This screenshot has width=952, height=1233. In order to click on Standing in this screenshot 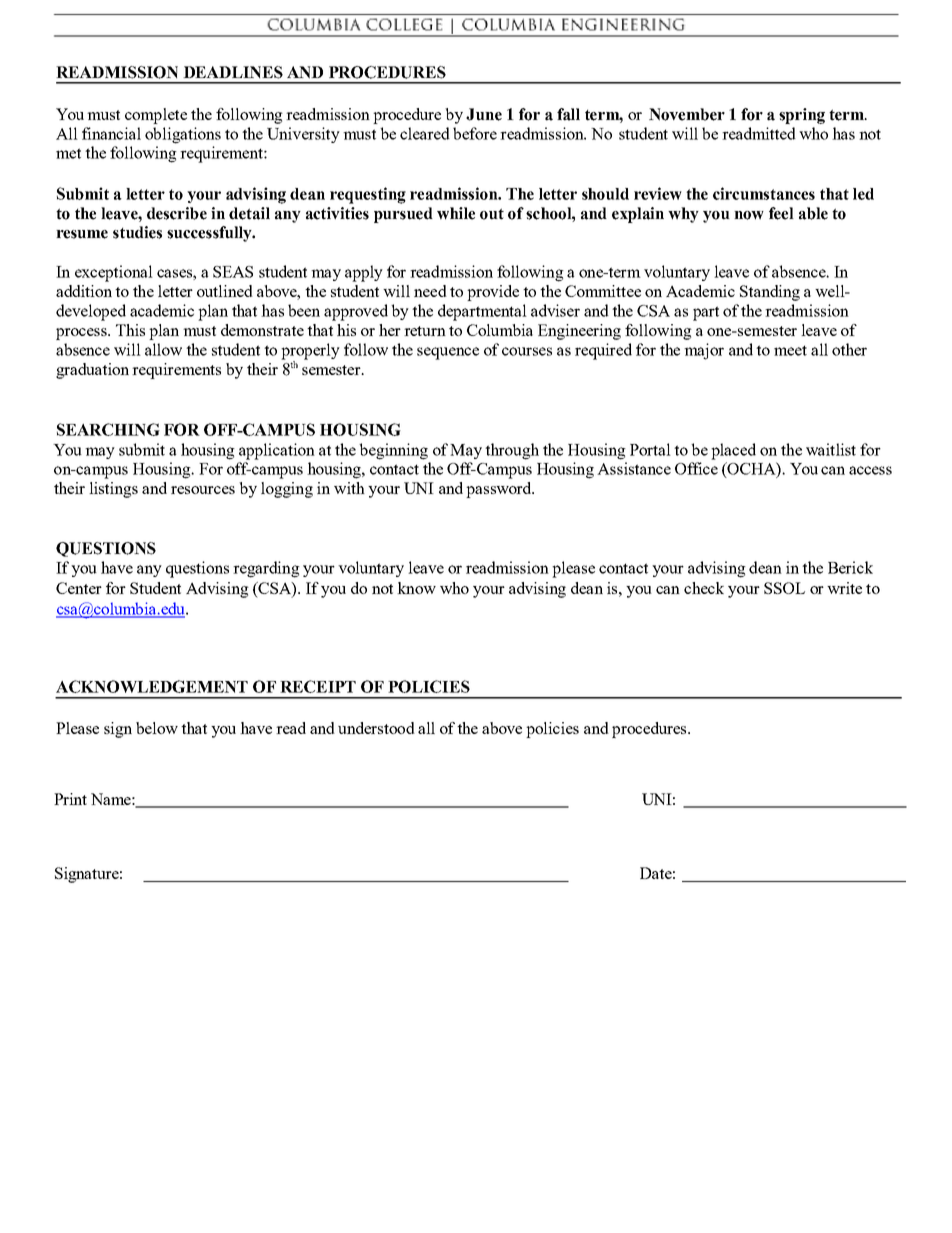, I will do `click(770, 293)`.
